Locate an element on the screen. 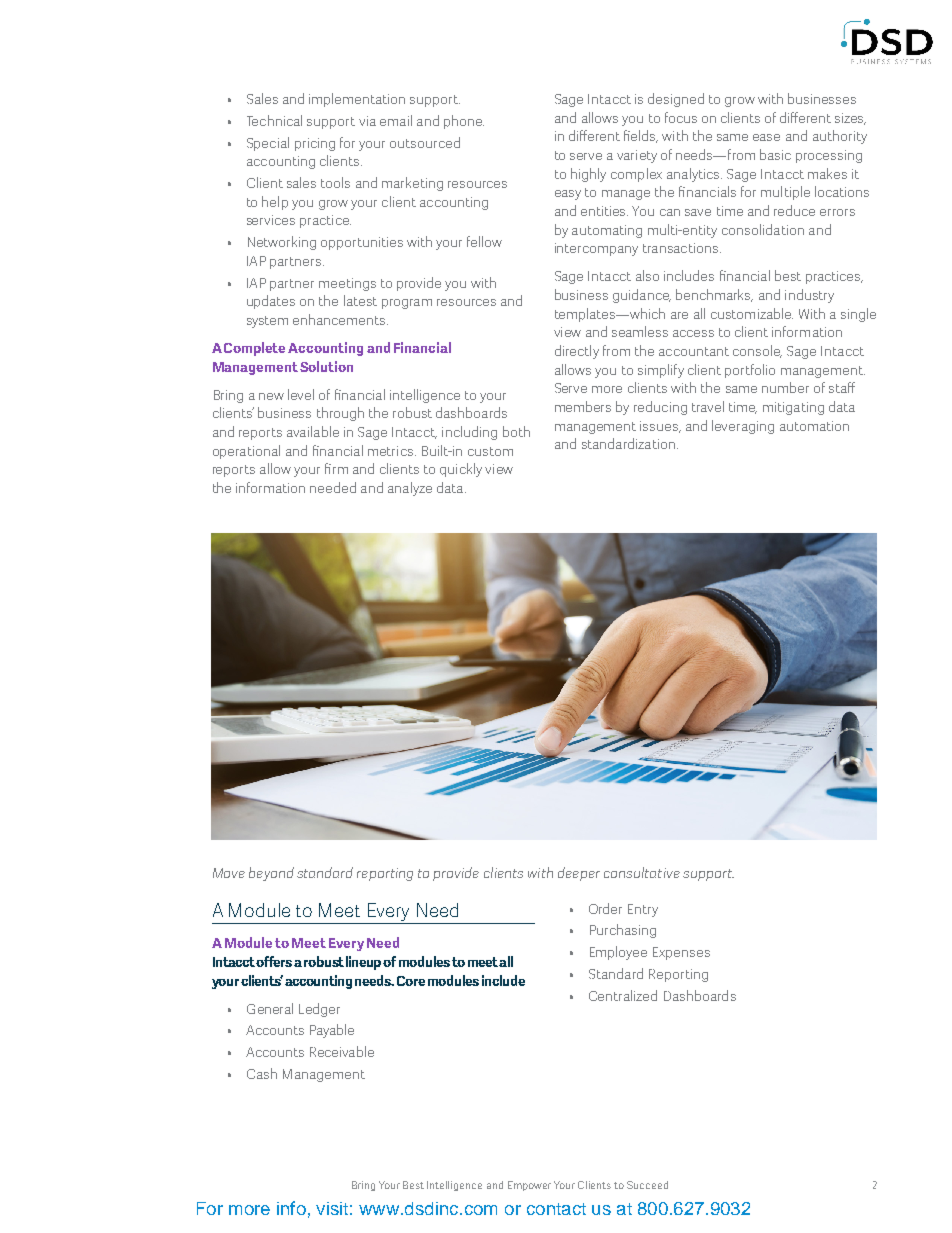 This screenshot has height=1233, width=952. quickly is located at coordinates (461, 470).
